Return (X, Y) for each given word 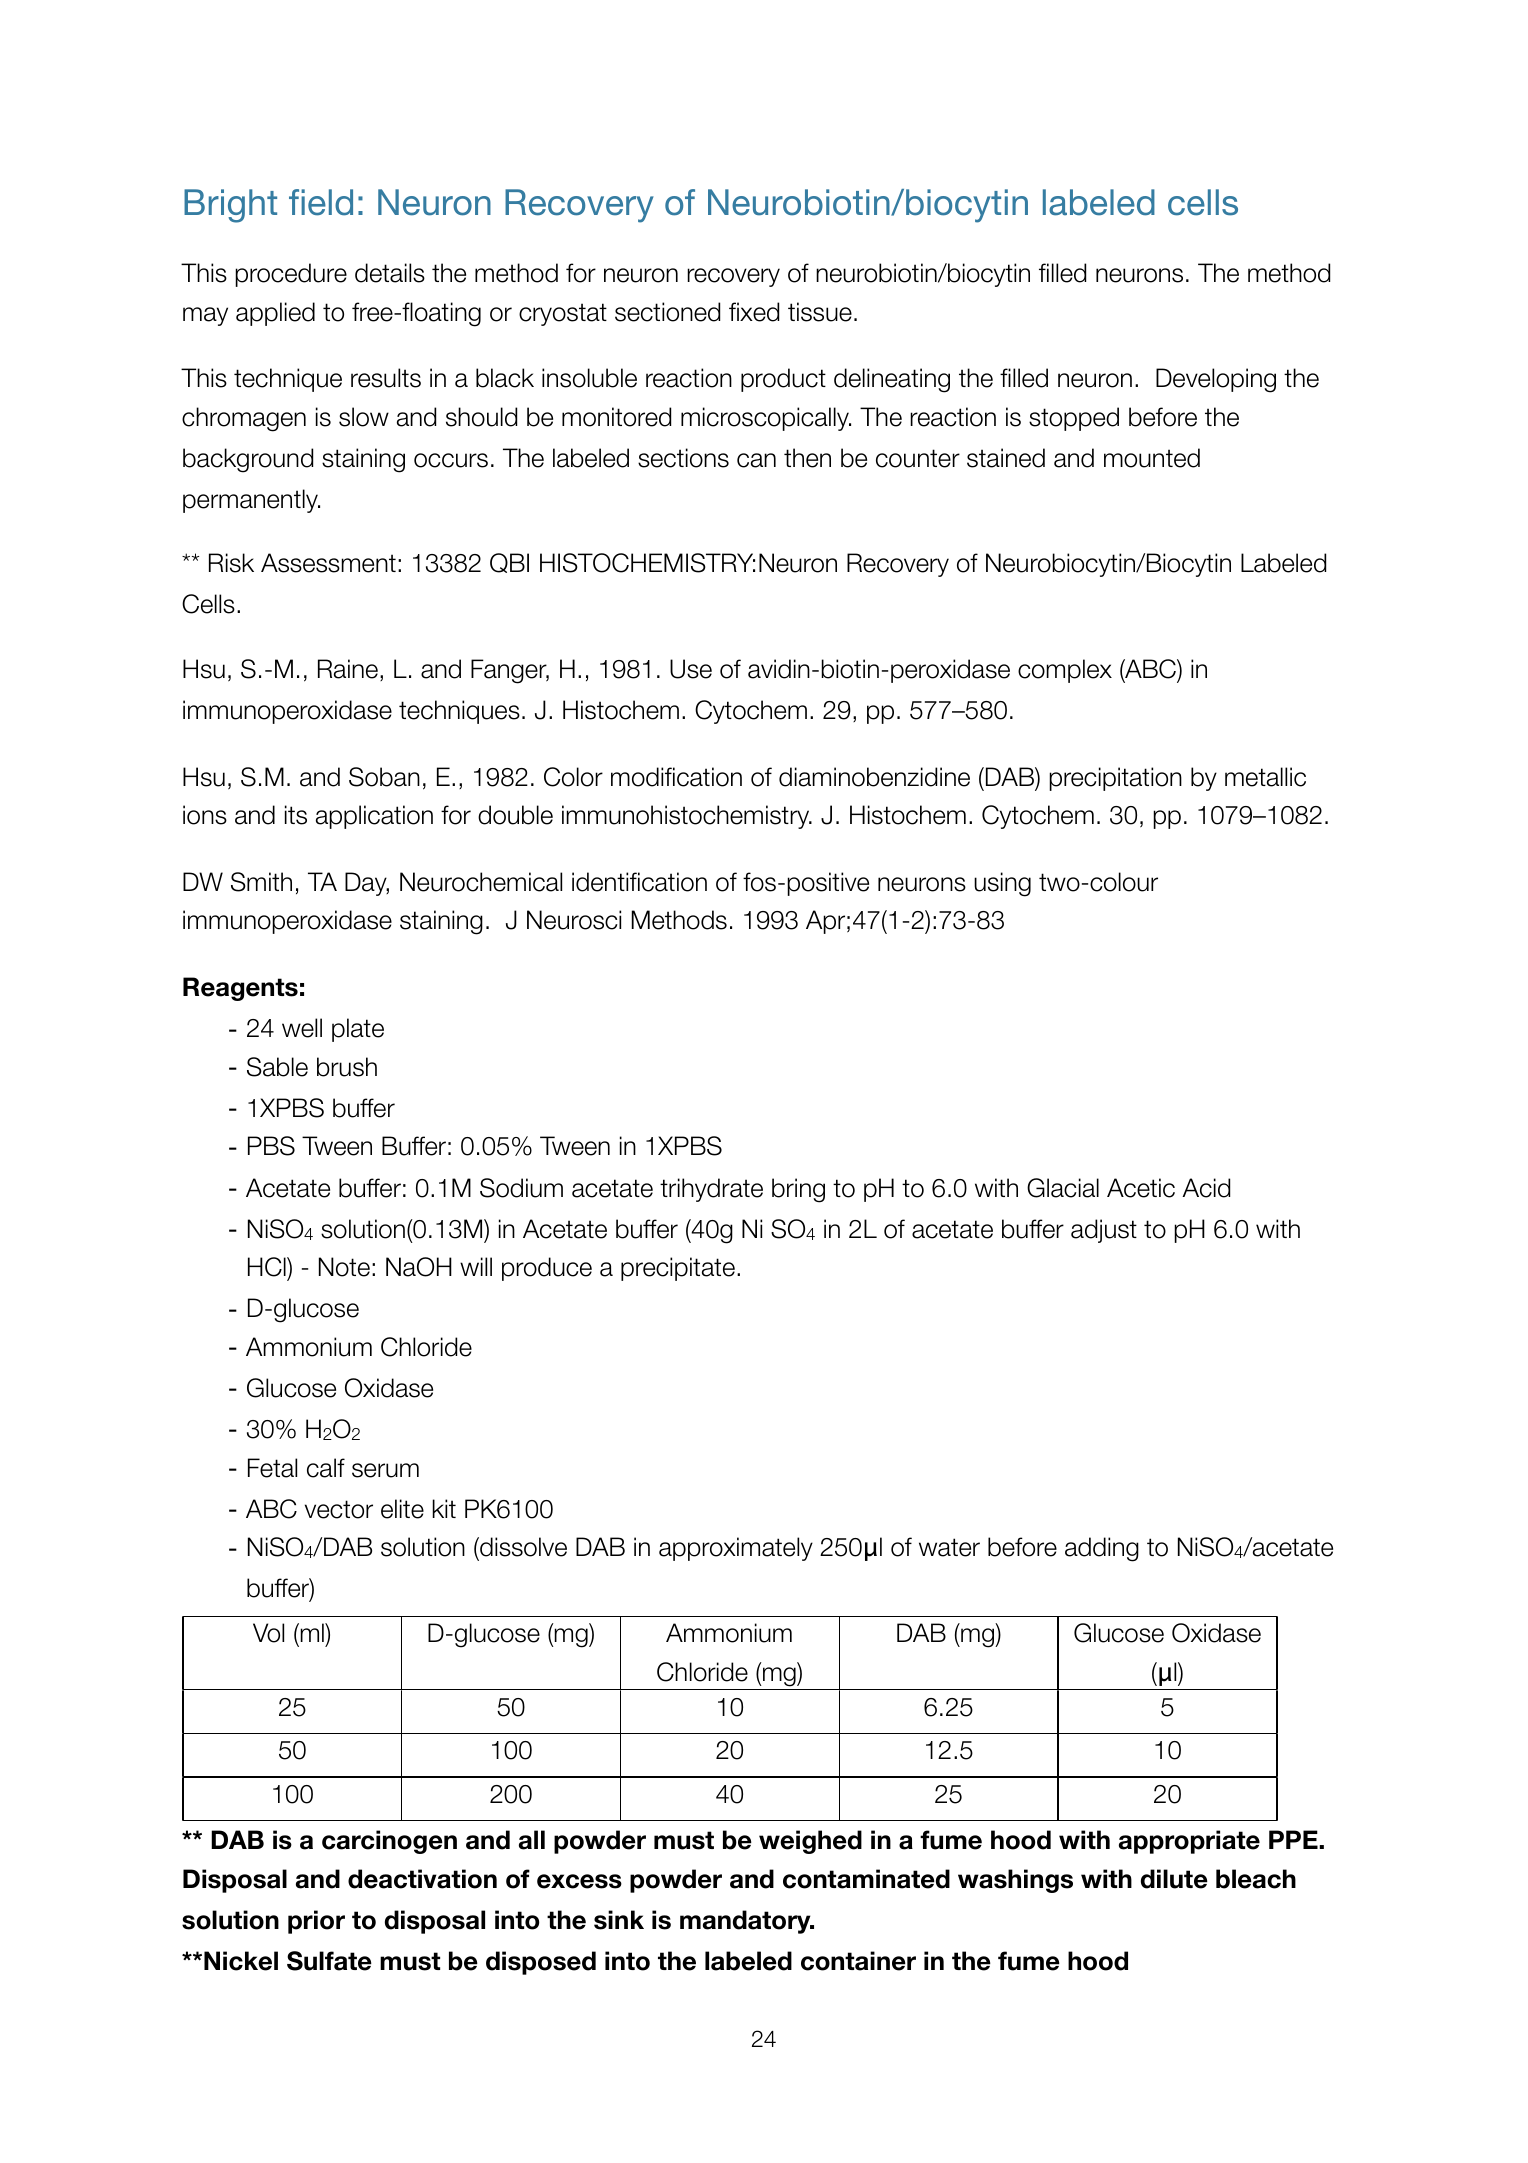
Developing (1216, 380)
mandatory (746, 1922)
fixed (754, 312)
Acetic (1141, 1188)
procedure (291, 275)
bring (798, 1190)
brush (347, 1067)
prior (316, 1922)
